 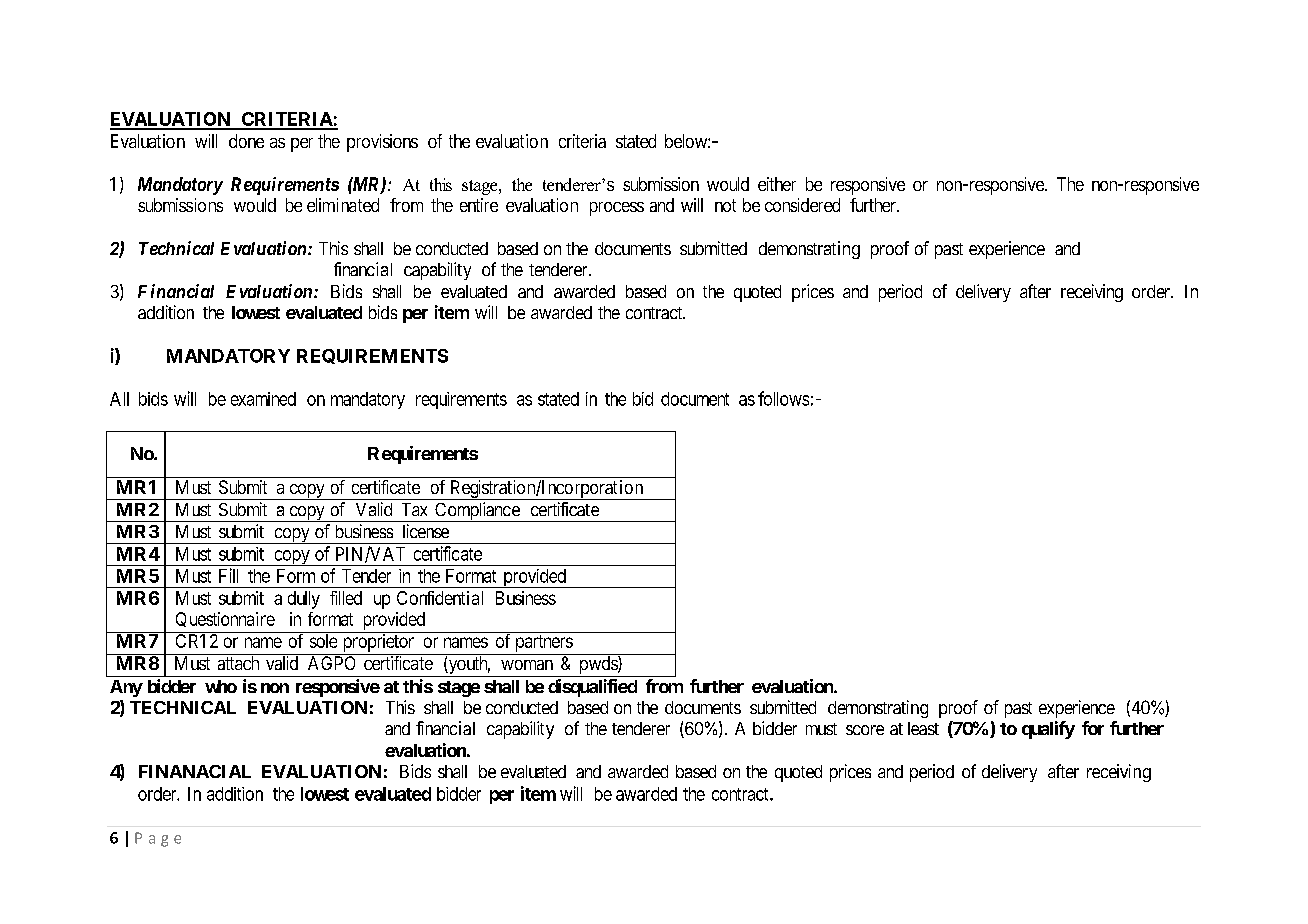 What do you see at coordinates (725, 205) in the image?
I see `not` at bounding box center [725, 205].
